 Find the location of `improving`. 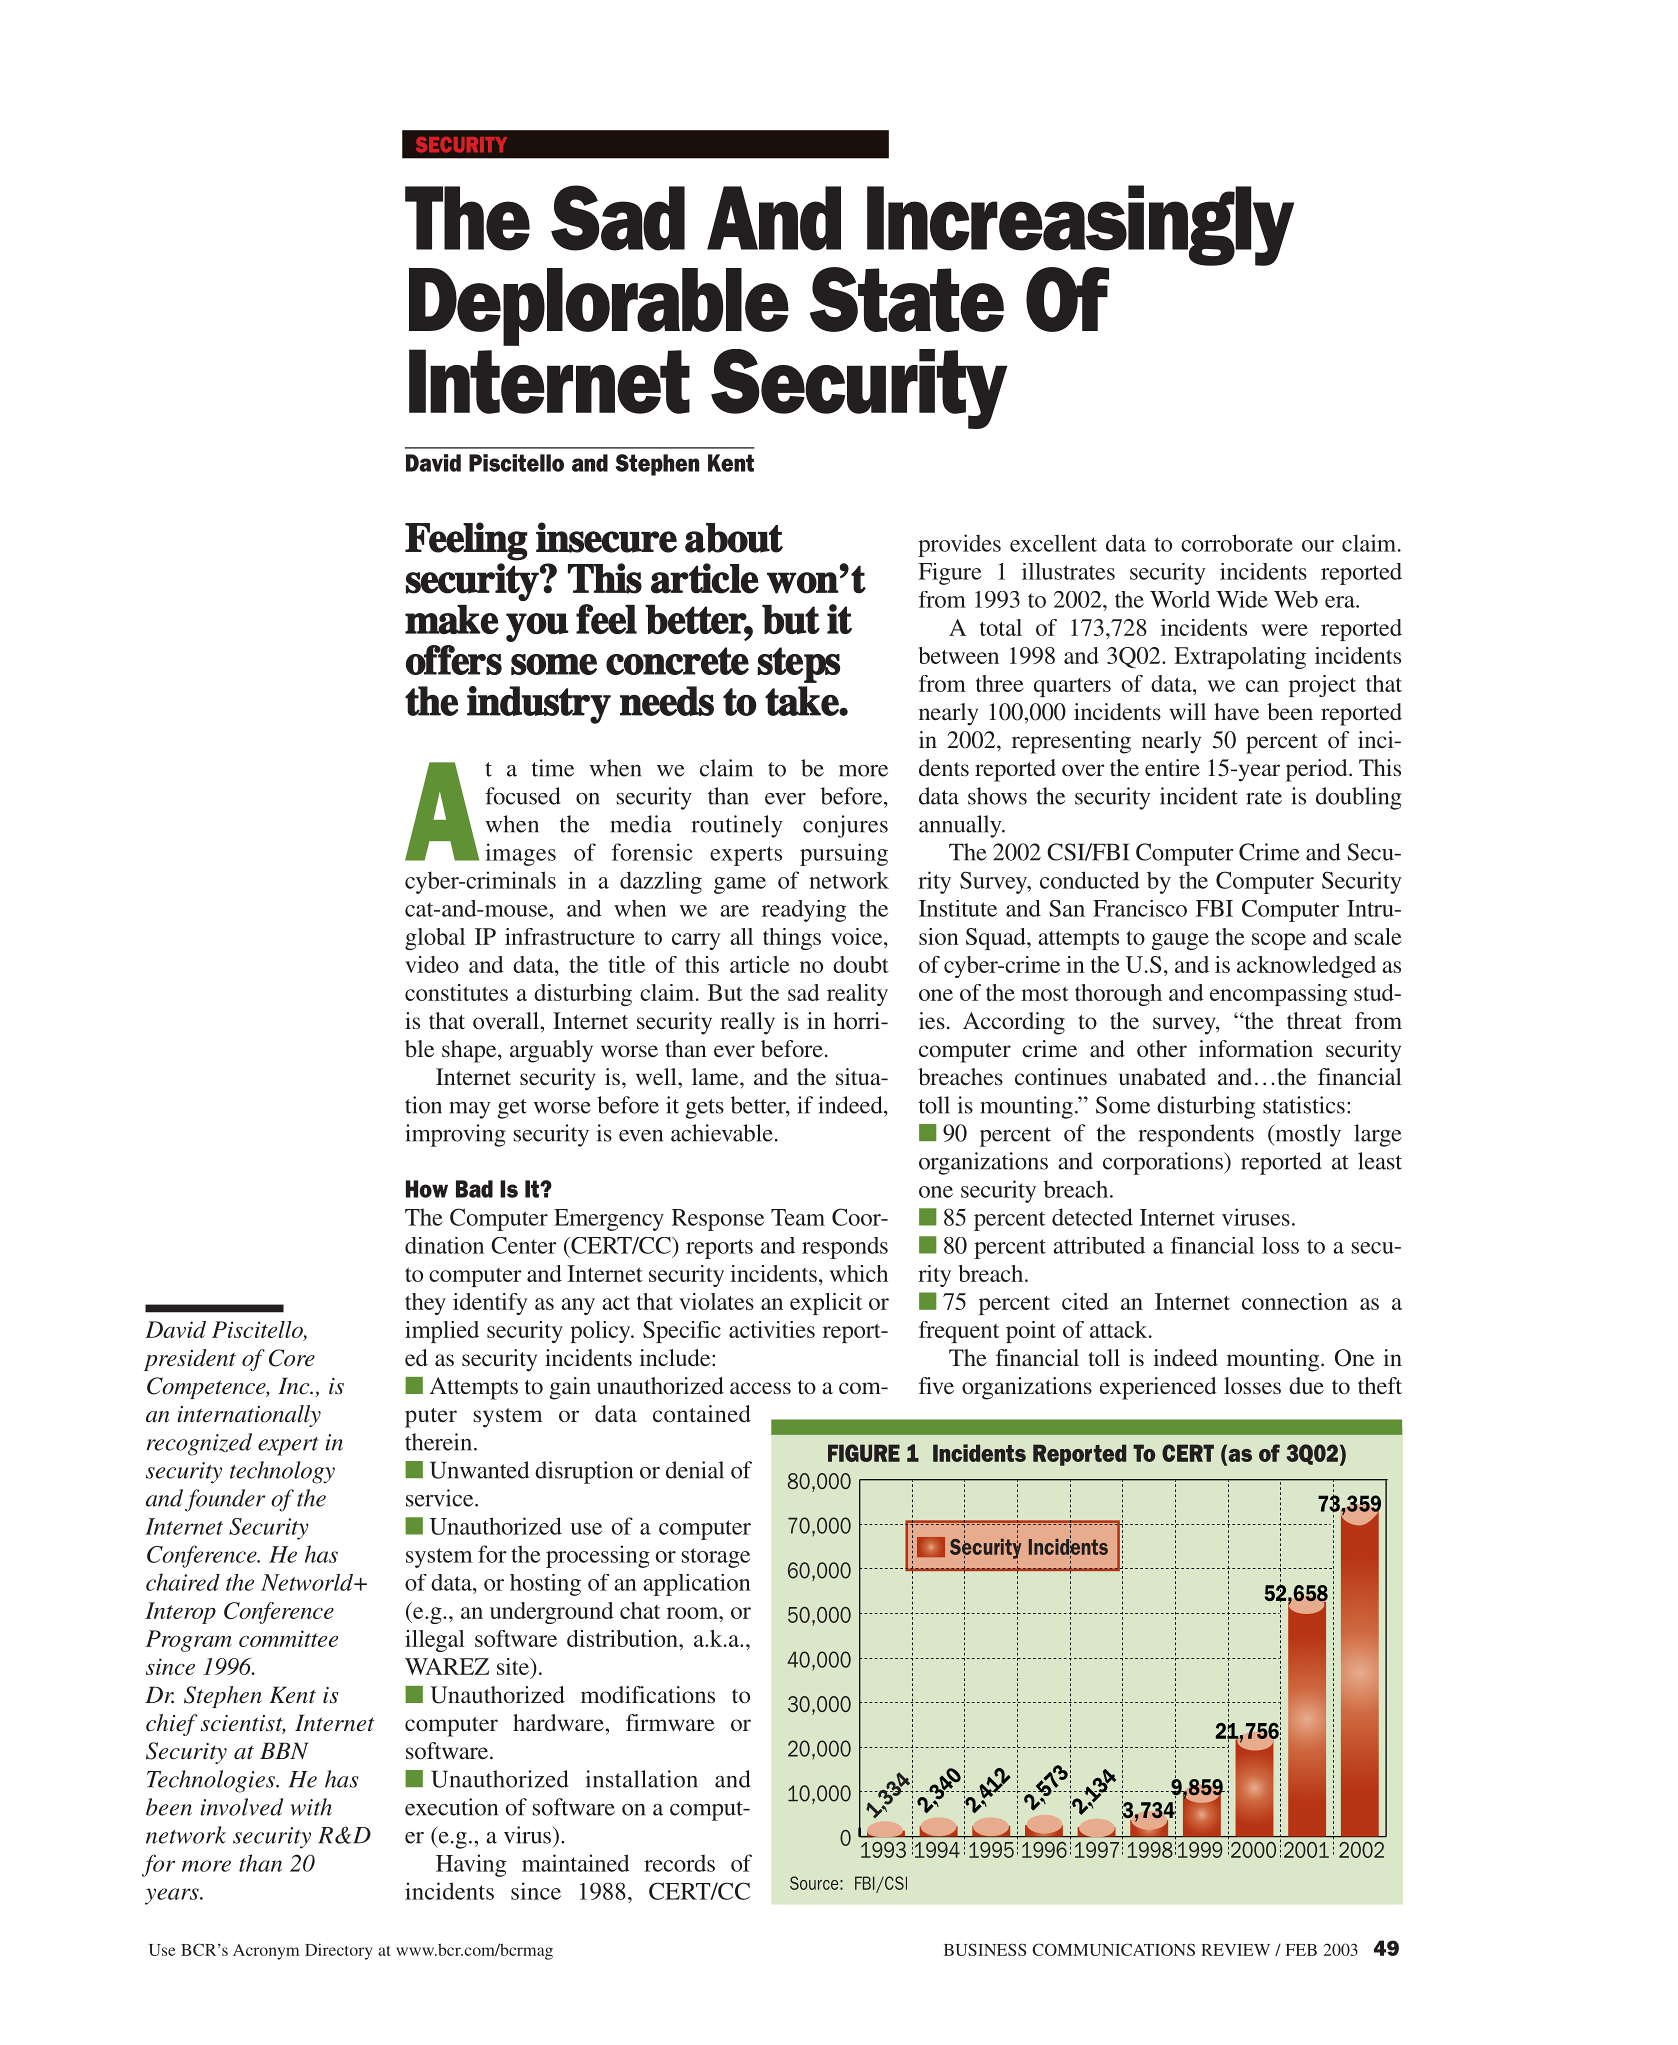

improving is located at coordinates (455, 1135).
